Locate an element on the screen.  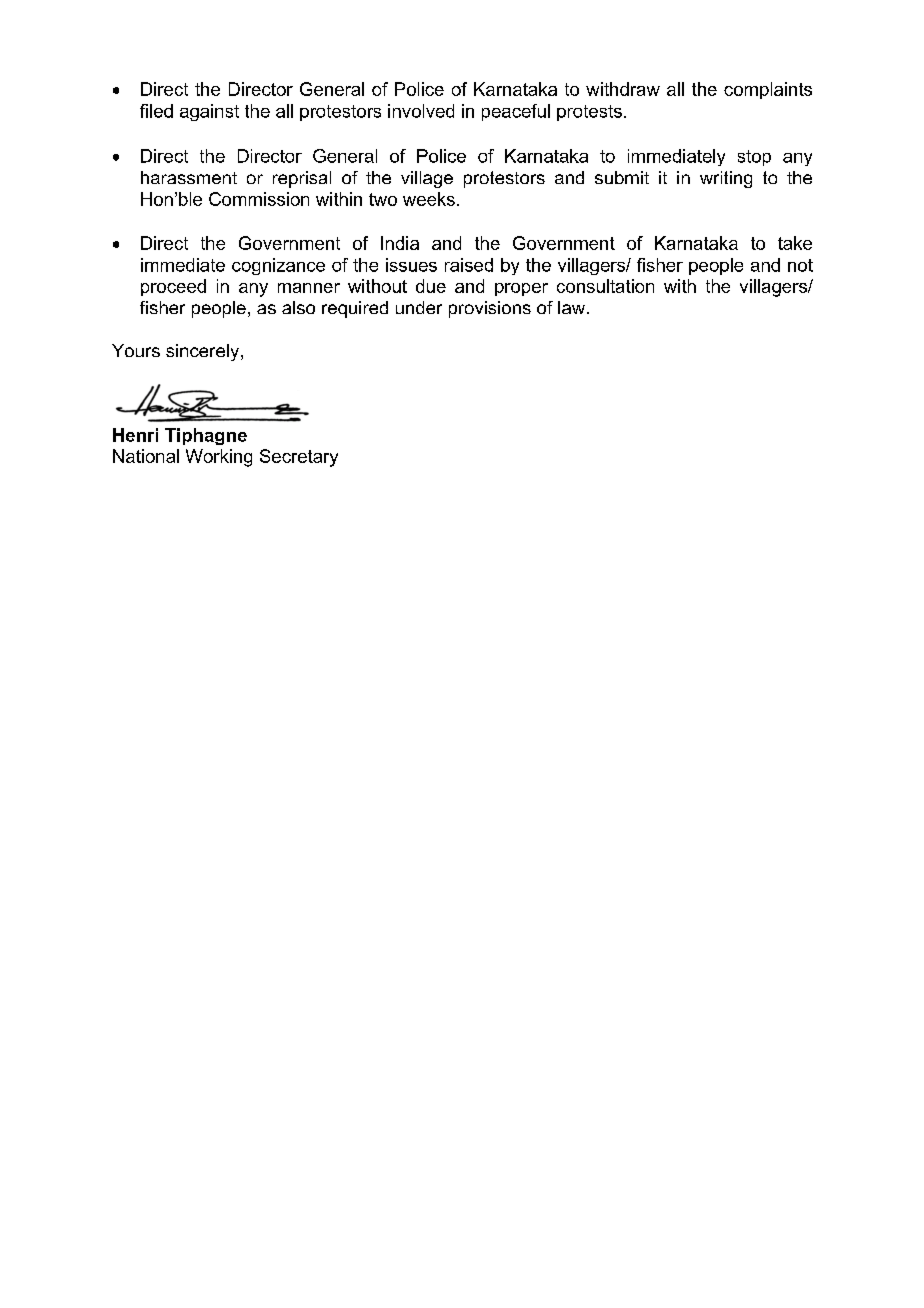
law is located at coordinates (573, 307).
